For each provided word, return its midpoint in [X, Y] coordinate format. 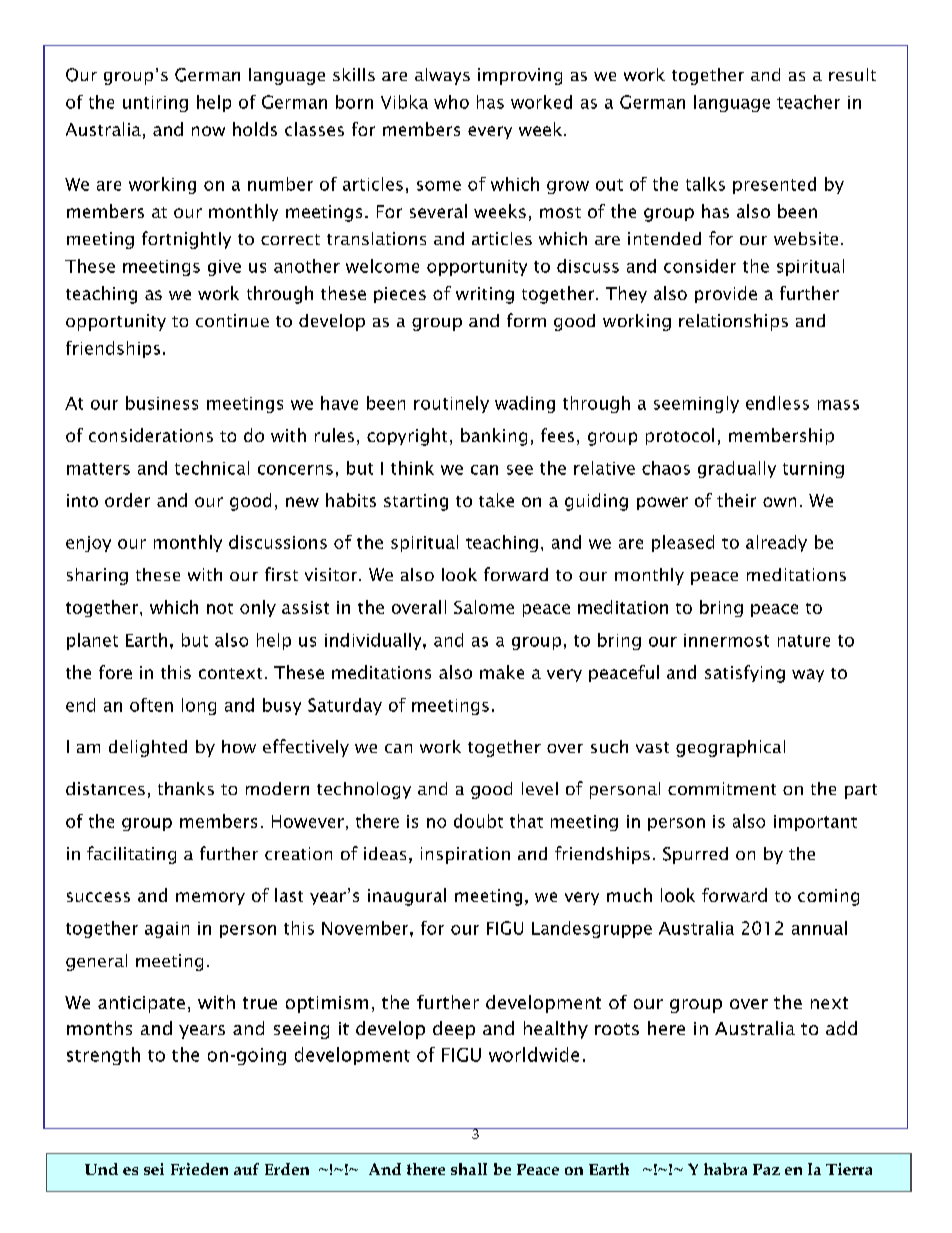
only [258, 608]
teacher [808, 102]
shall [469, 1169]
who [451, 102]
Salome [484, 607]
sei [154, 1169]
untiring [155, 104]
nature [804, 641]
